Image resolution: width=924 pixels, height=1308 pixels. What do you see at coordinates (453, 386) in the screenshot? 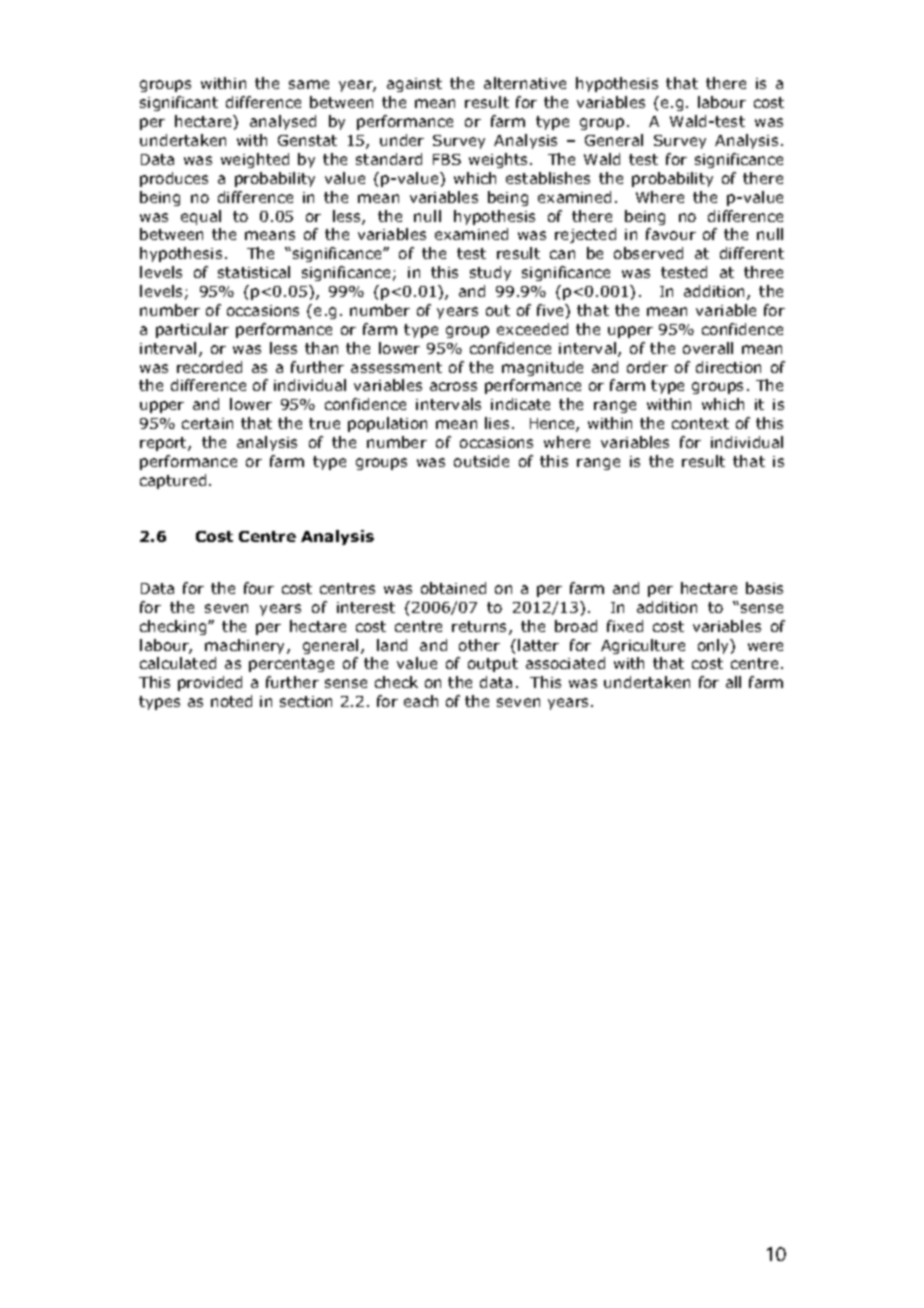
I see `across` at bounding box center [453, 386].
